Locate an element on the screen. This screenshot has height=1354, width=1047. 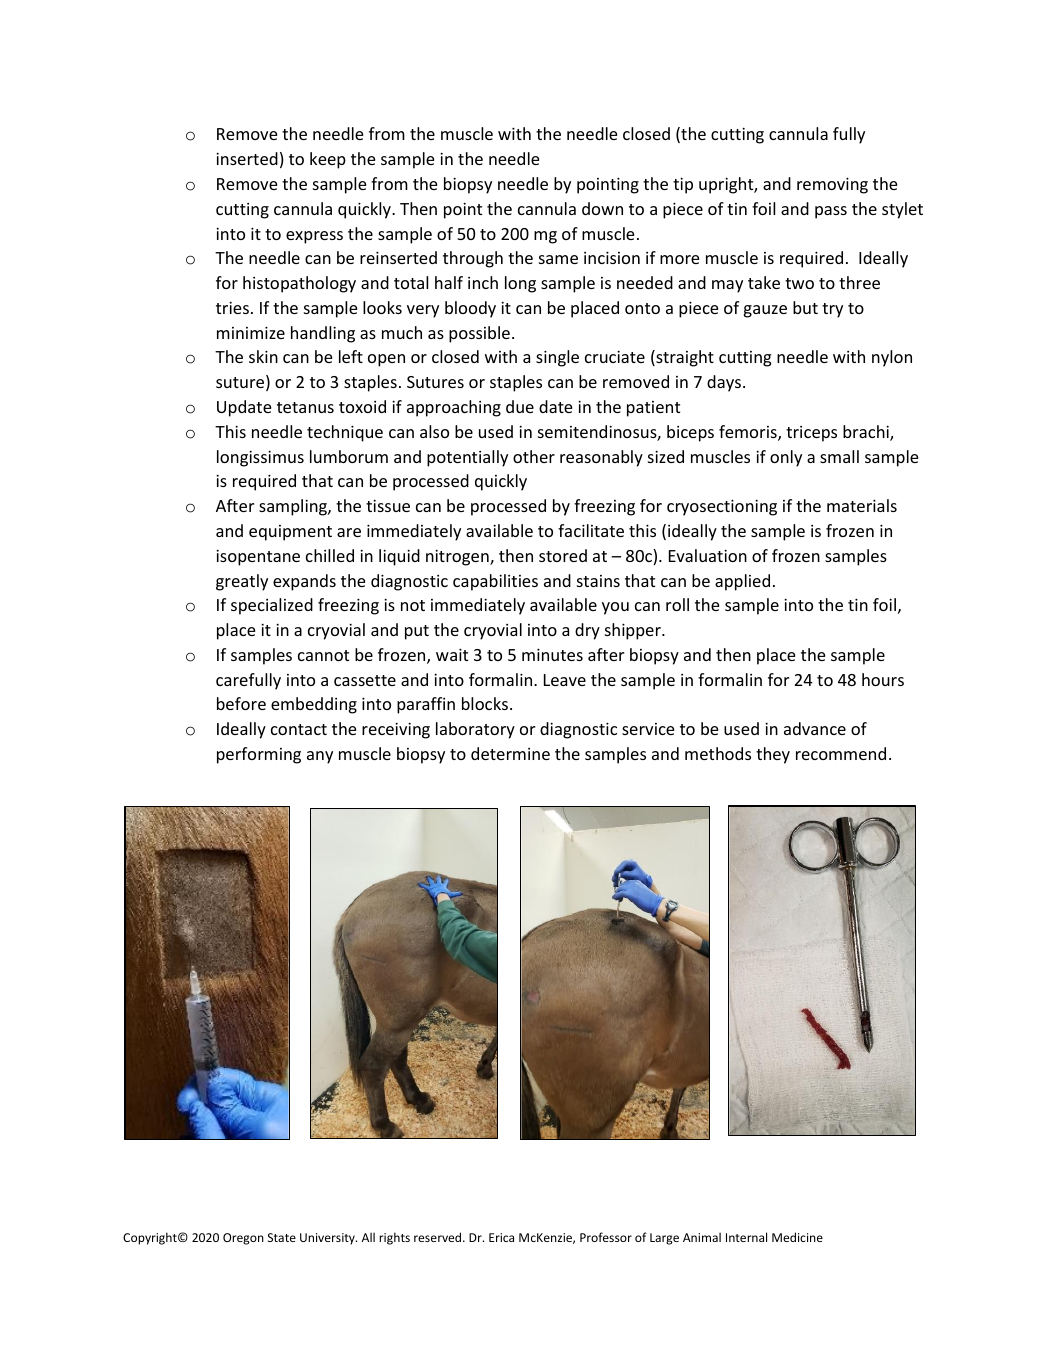
keep is located at coordinates (328, 160).
